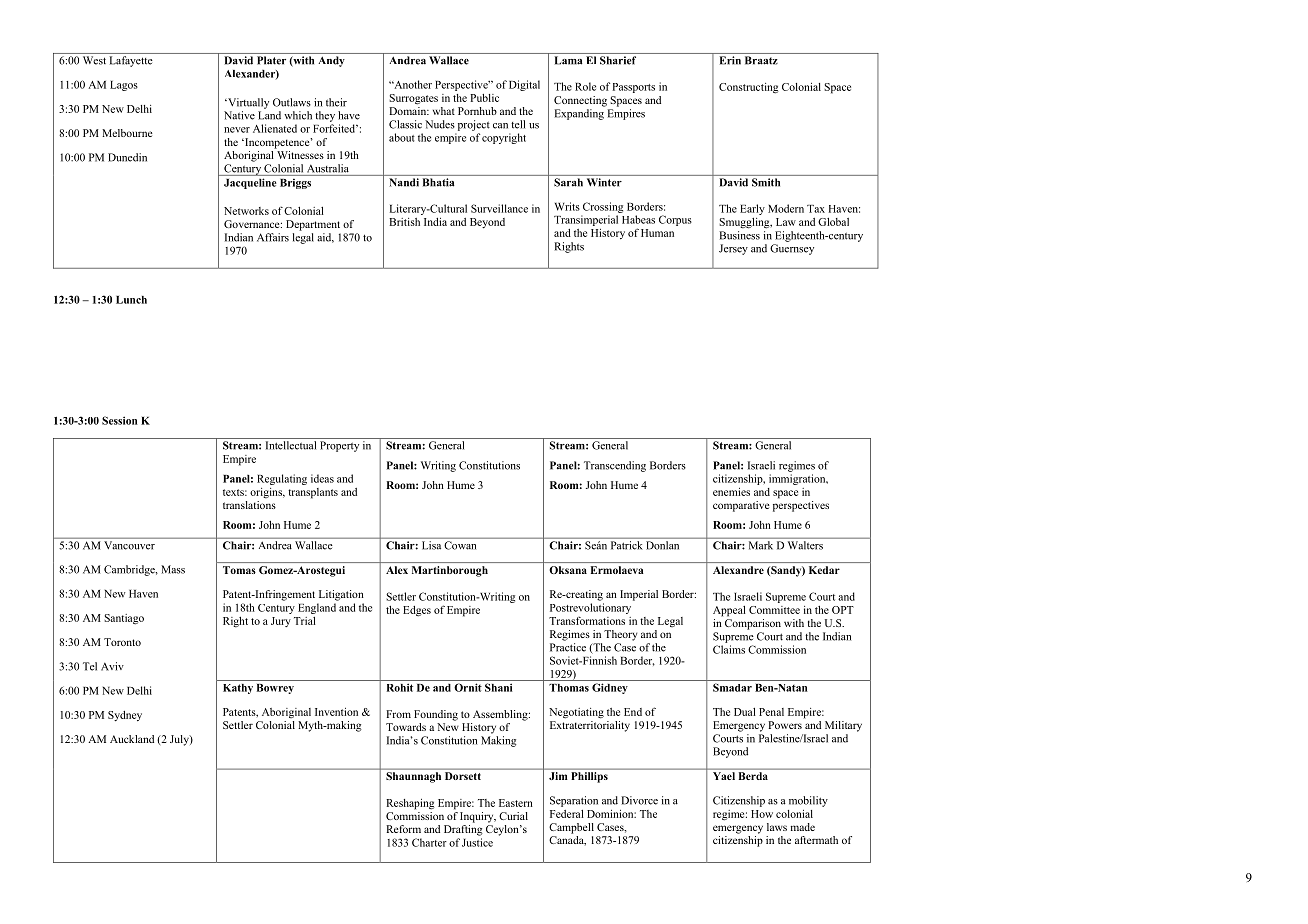  I want to click on Constructing, so click(748, 88).
